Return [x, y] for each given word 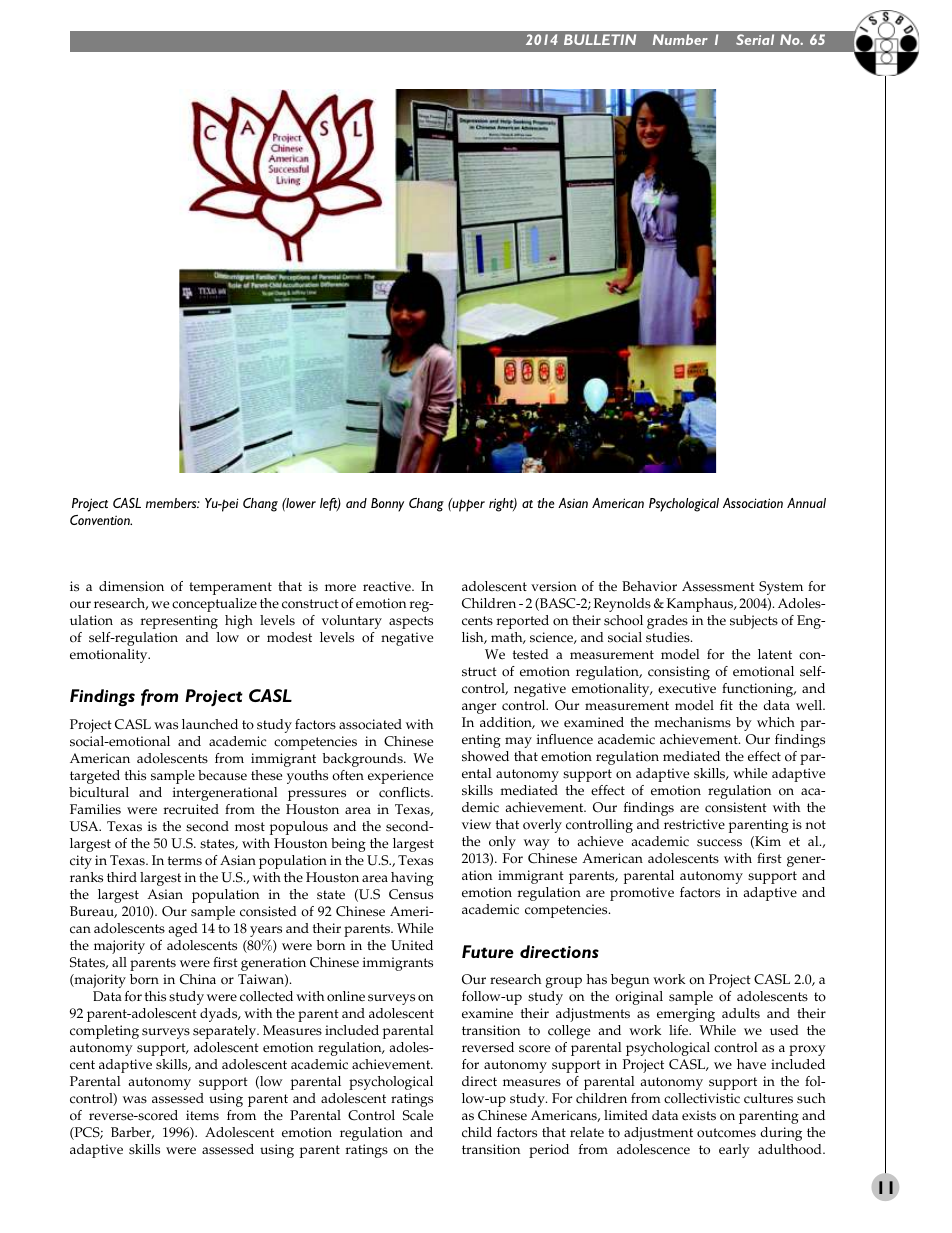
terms [185, 861]
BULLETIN [600, 39]
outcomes [726, 1133]
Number [680, 39]
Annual [806, 503]
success [719, 843]
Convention [101, 520]
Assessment [718, 586]
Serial [755, 39]
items [202, 1115]
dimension [131, 586]
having [412, 879]
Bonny [387, 505]
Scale [418, 1115]
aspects [411, 622]
